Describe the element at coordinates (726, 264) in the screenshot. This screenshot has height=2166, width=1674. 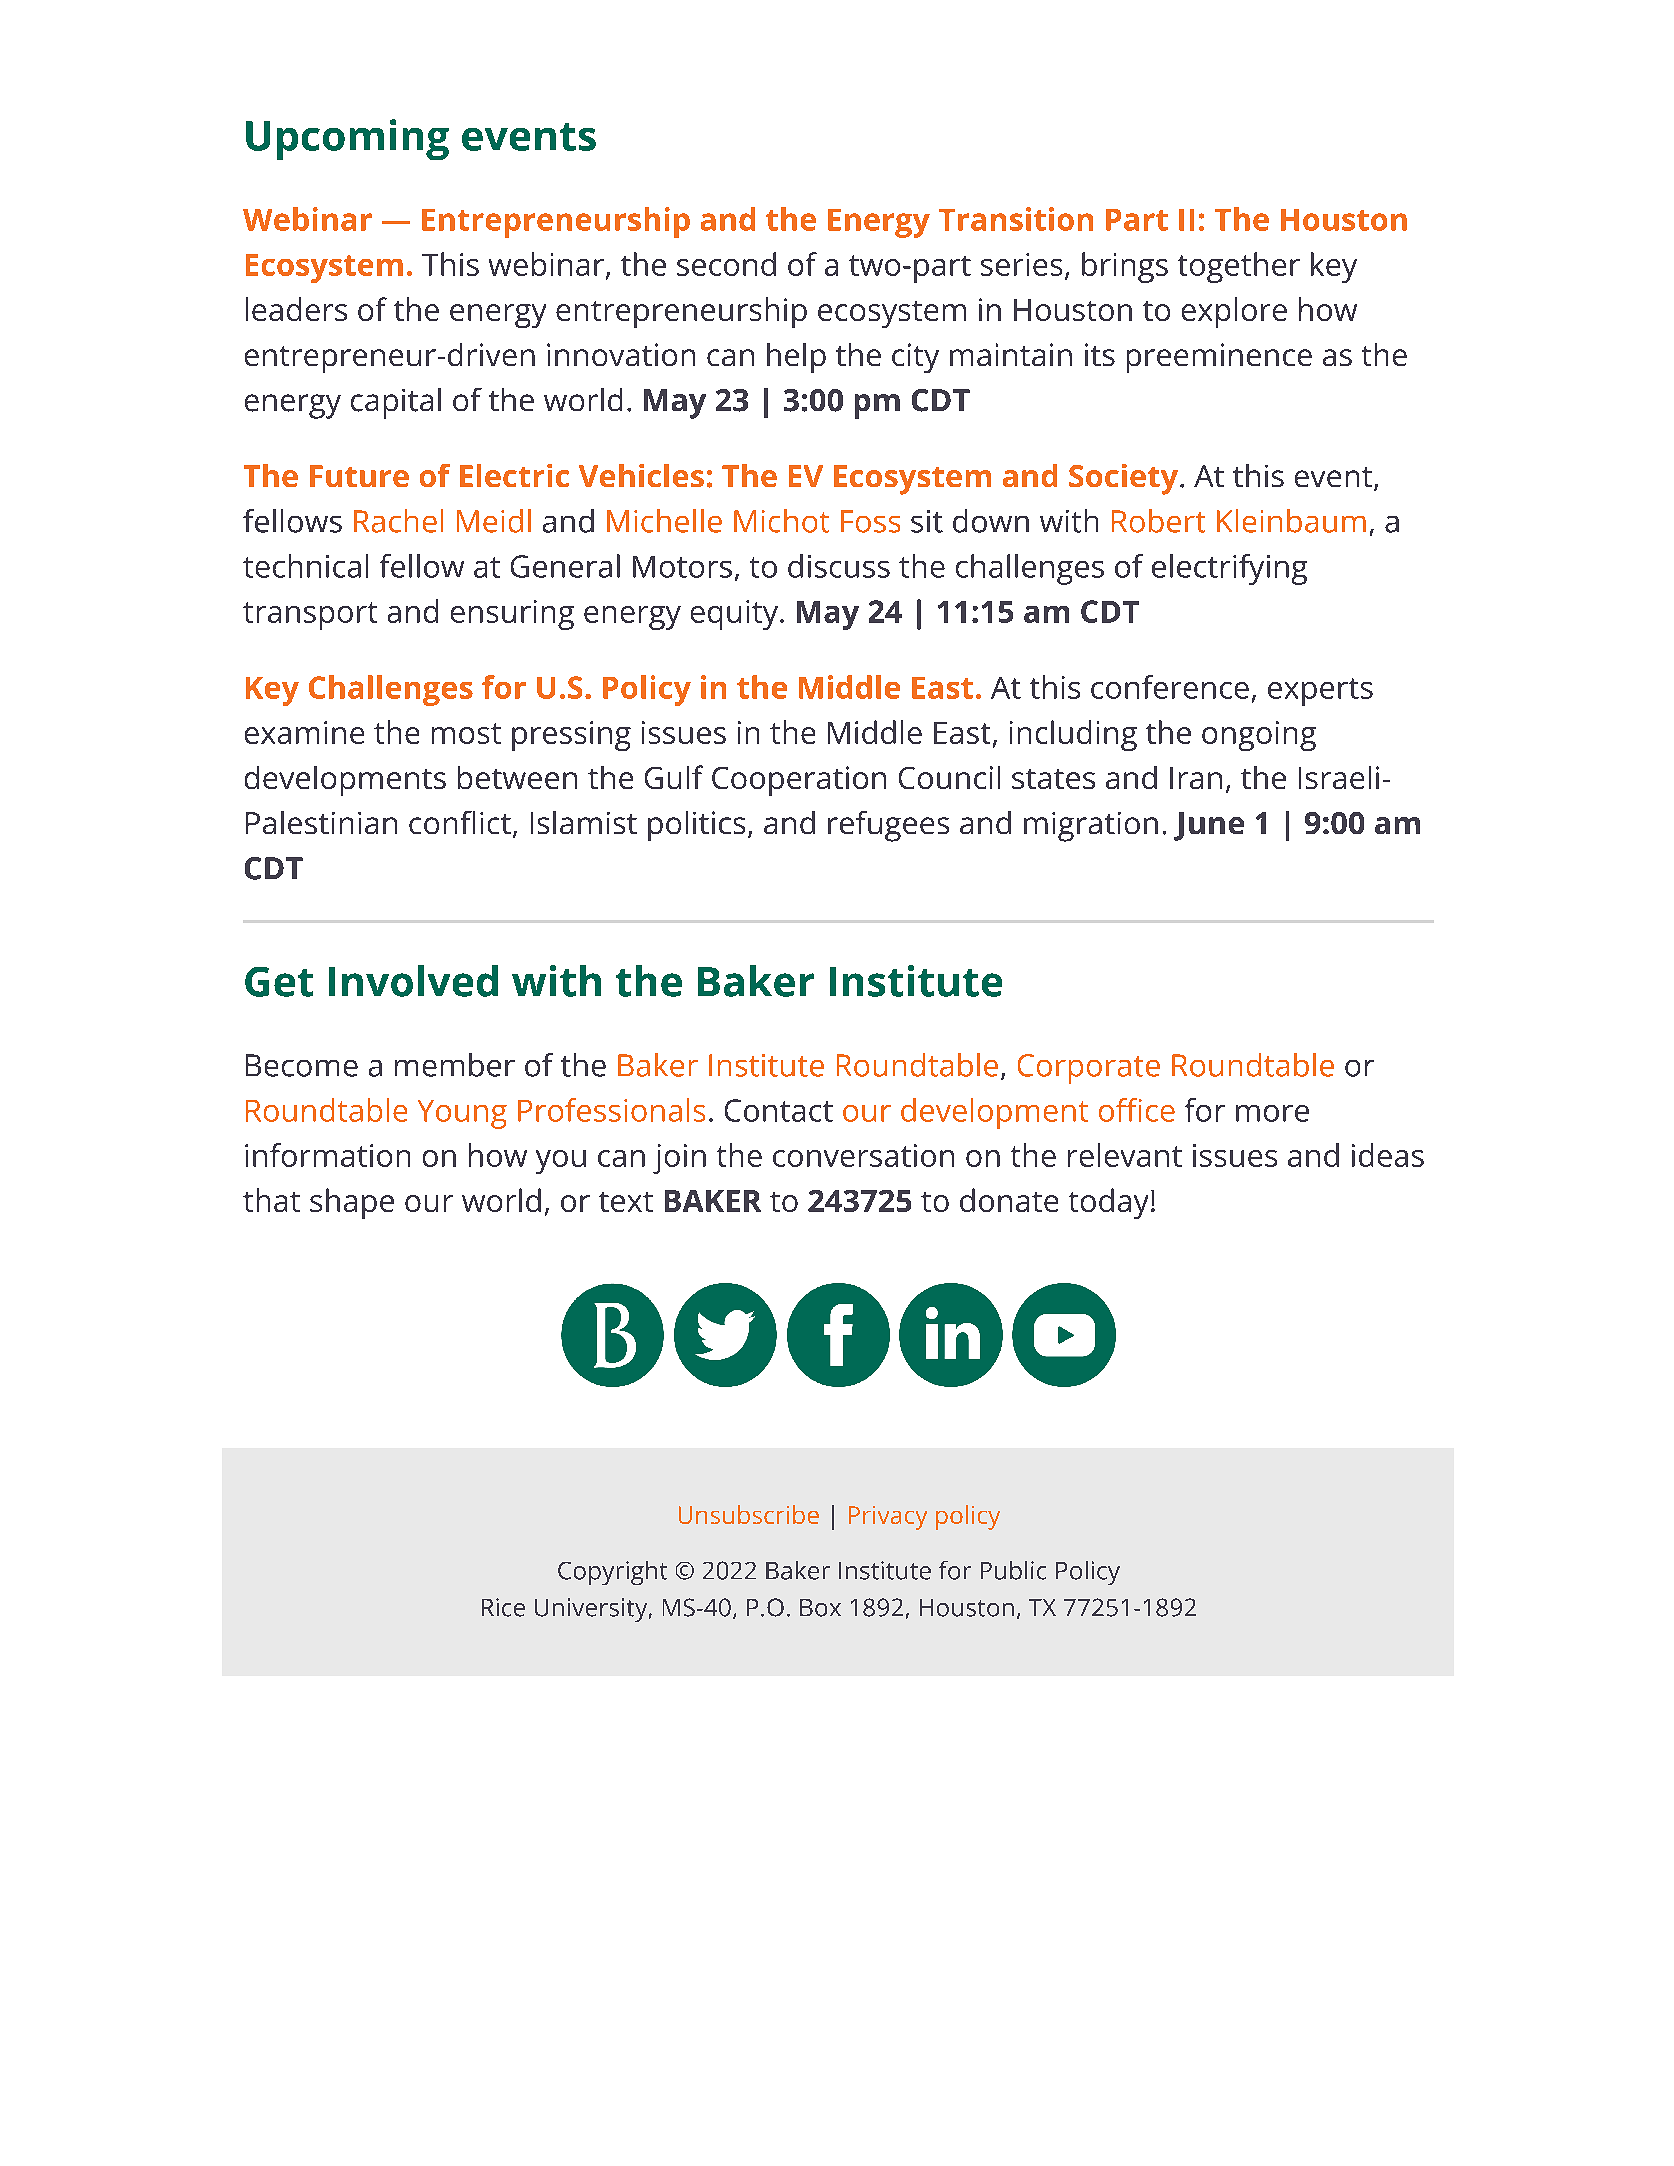
I see `second` at that location.
